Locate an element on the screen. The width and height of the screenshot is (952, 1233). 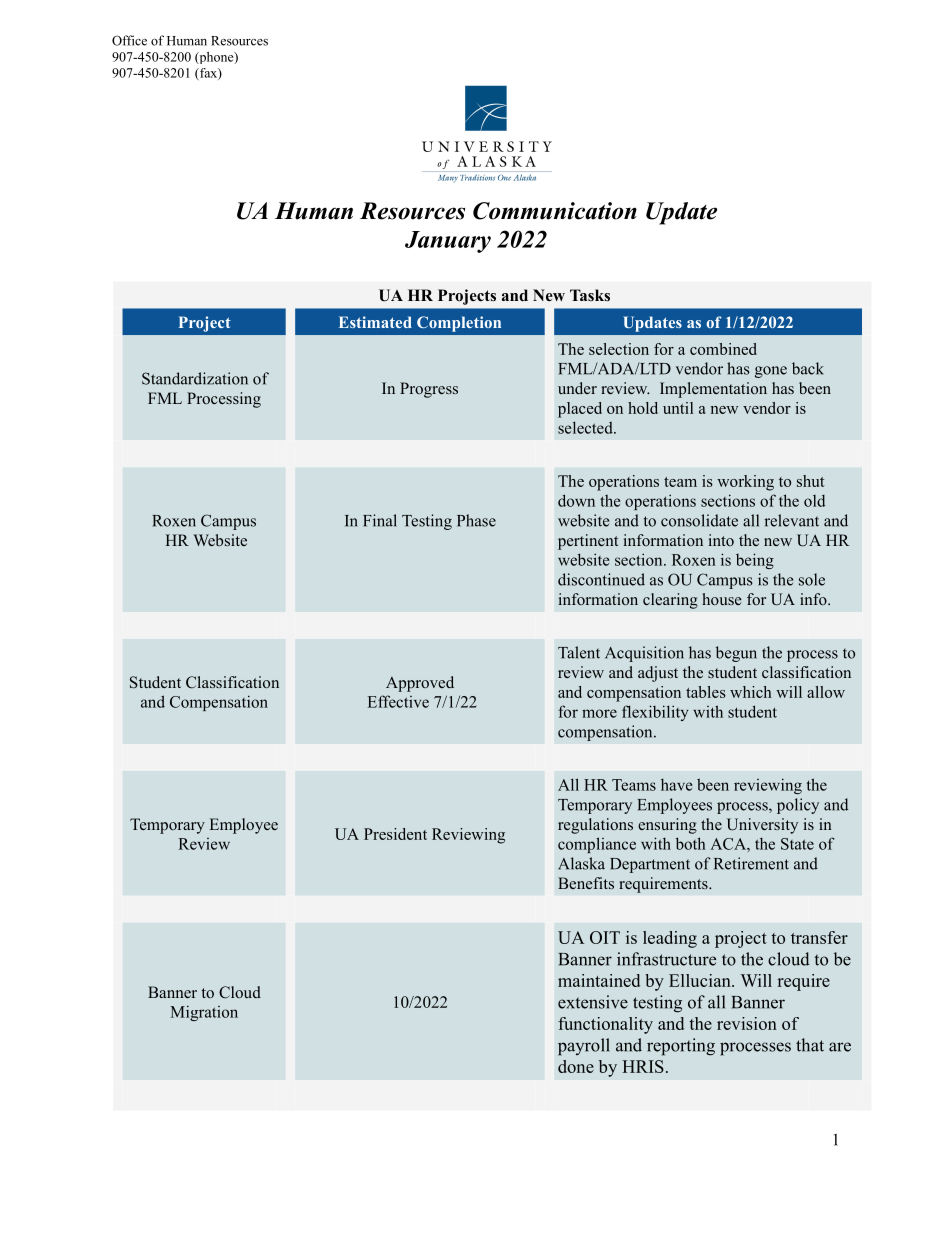
Alaska is located at coordinates (581, 863).
